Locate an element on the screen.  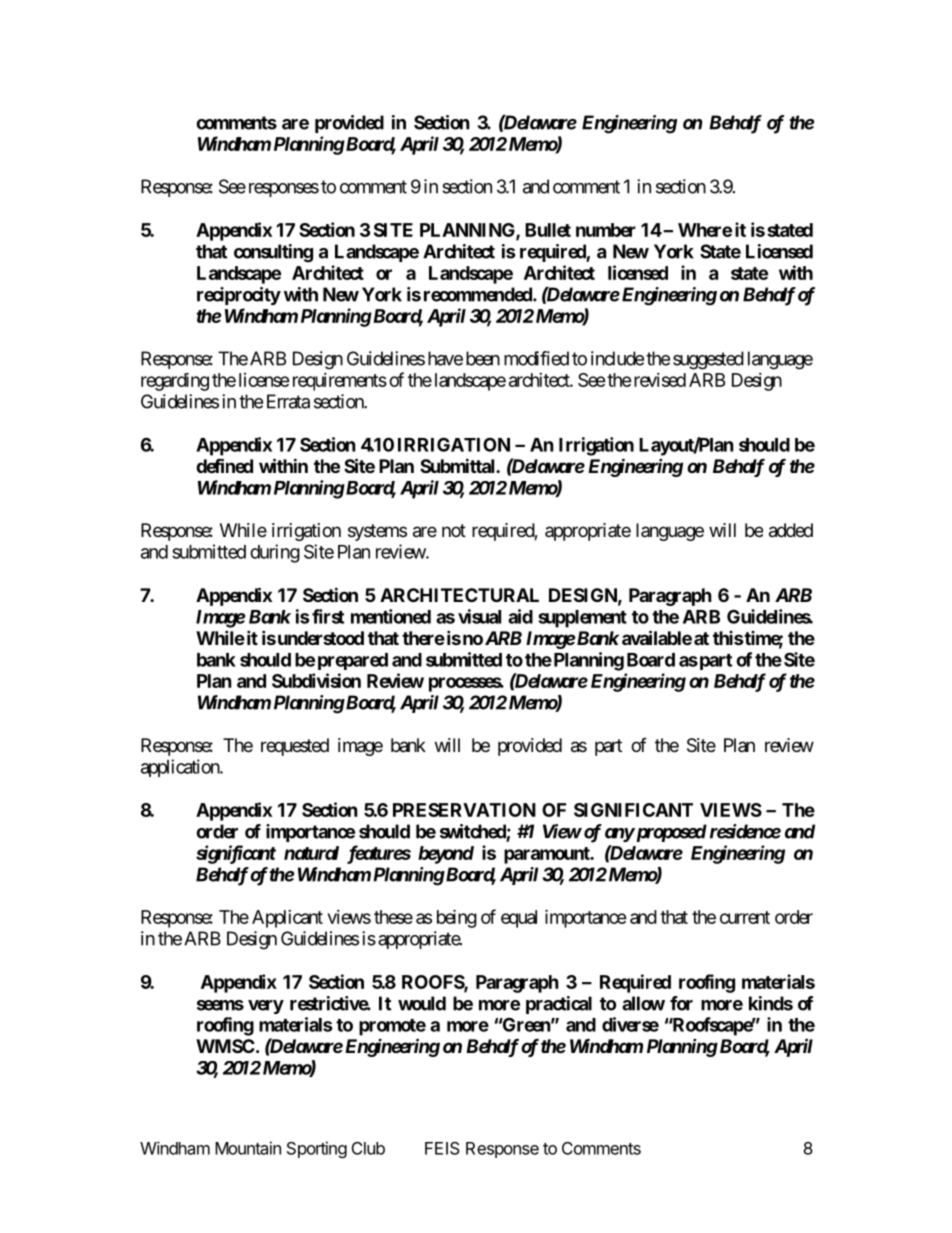
Mountain is located at coordinates (248, 1148).
